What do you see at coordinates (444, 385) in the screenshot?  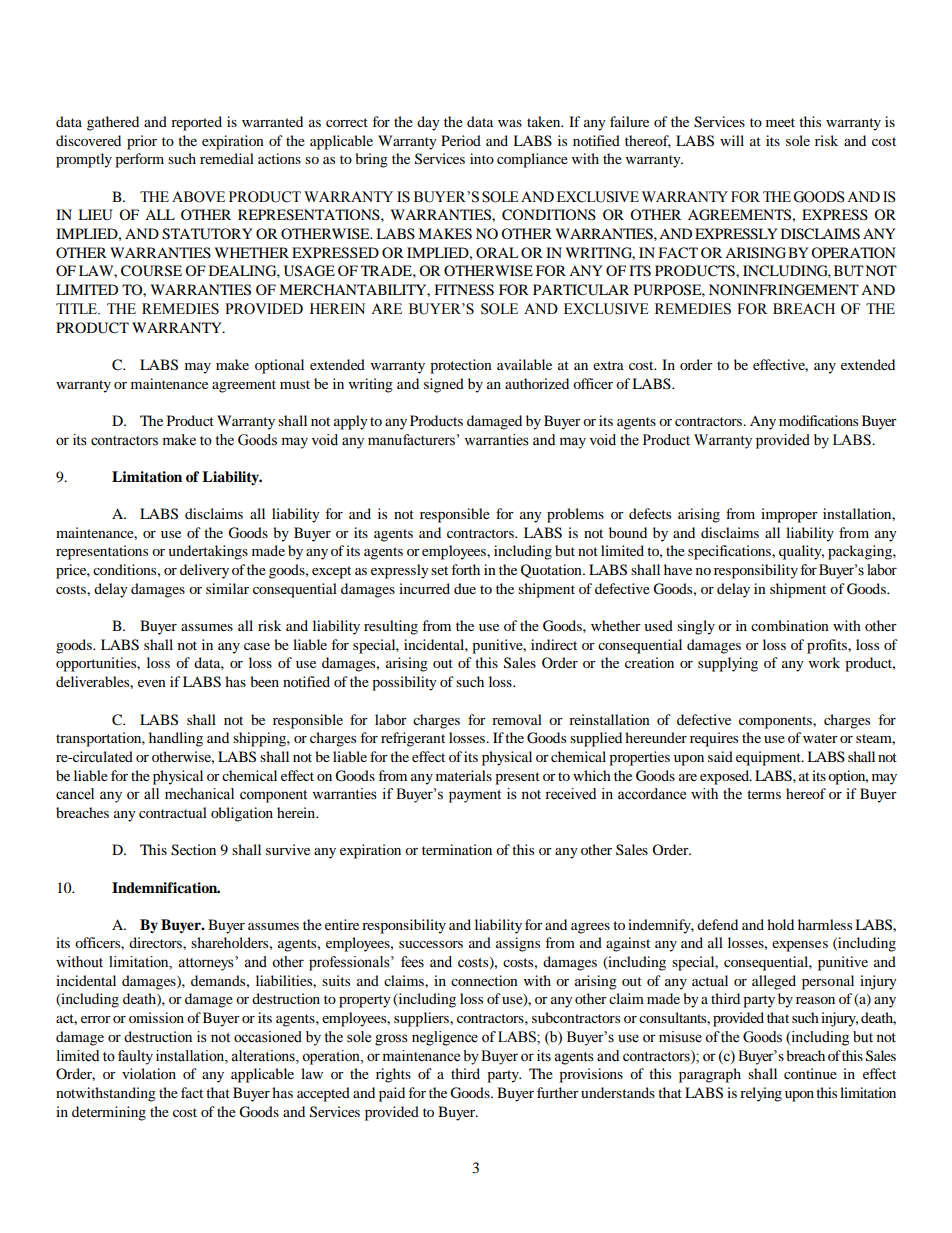 I see `signed` at bounding box center [444, 385].
